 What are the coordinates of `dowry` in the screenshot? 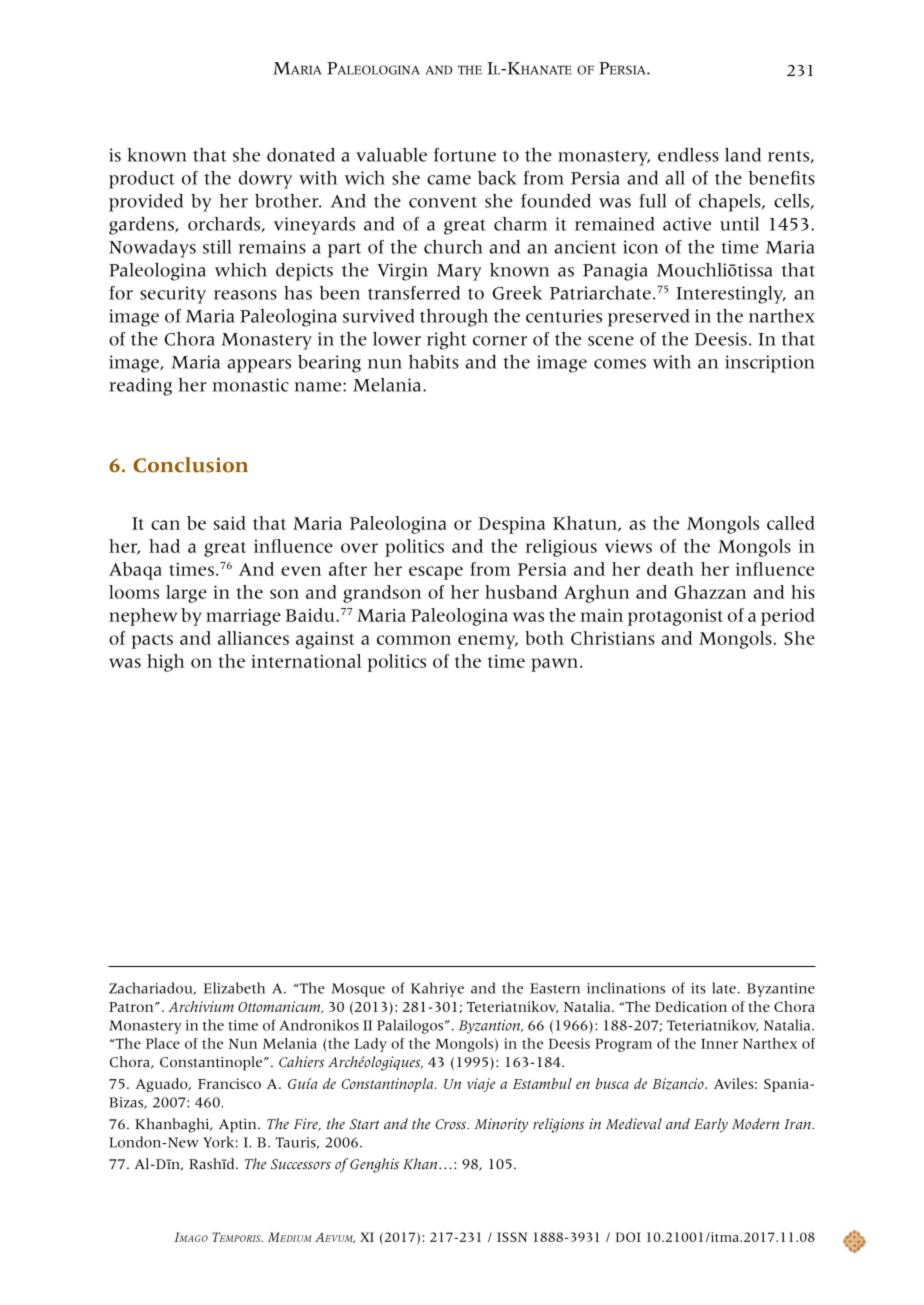 It's located at (265, 180).
